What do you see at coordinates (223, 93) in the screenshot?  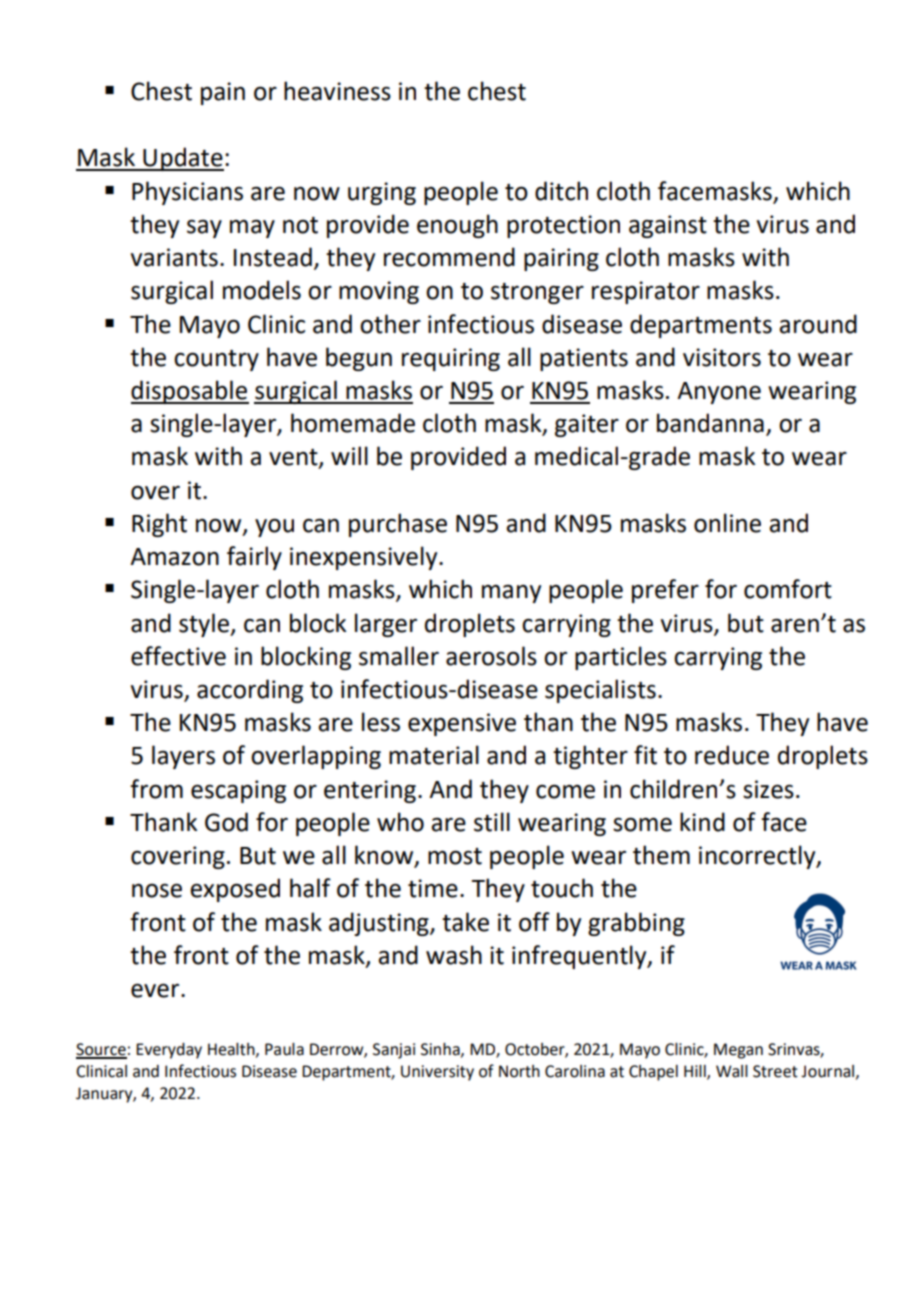 I see `pain` at bounding box center [223, 93].
